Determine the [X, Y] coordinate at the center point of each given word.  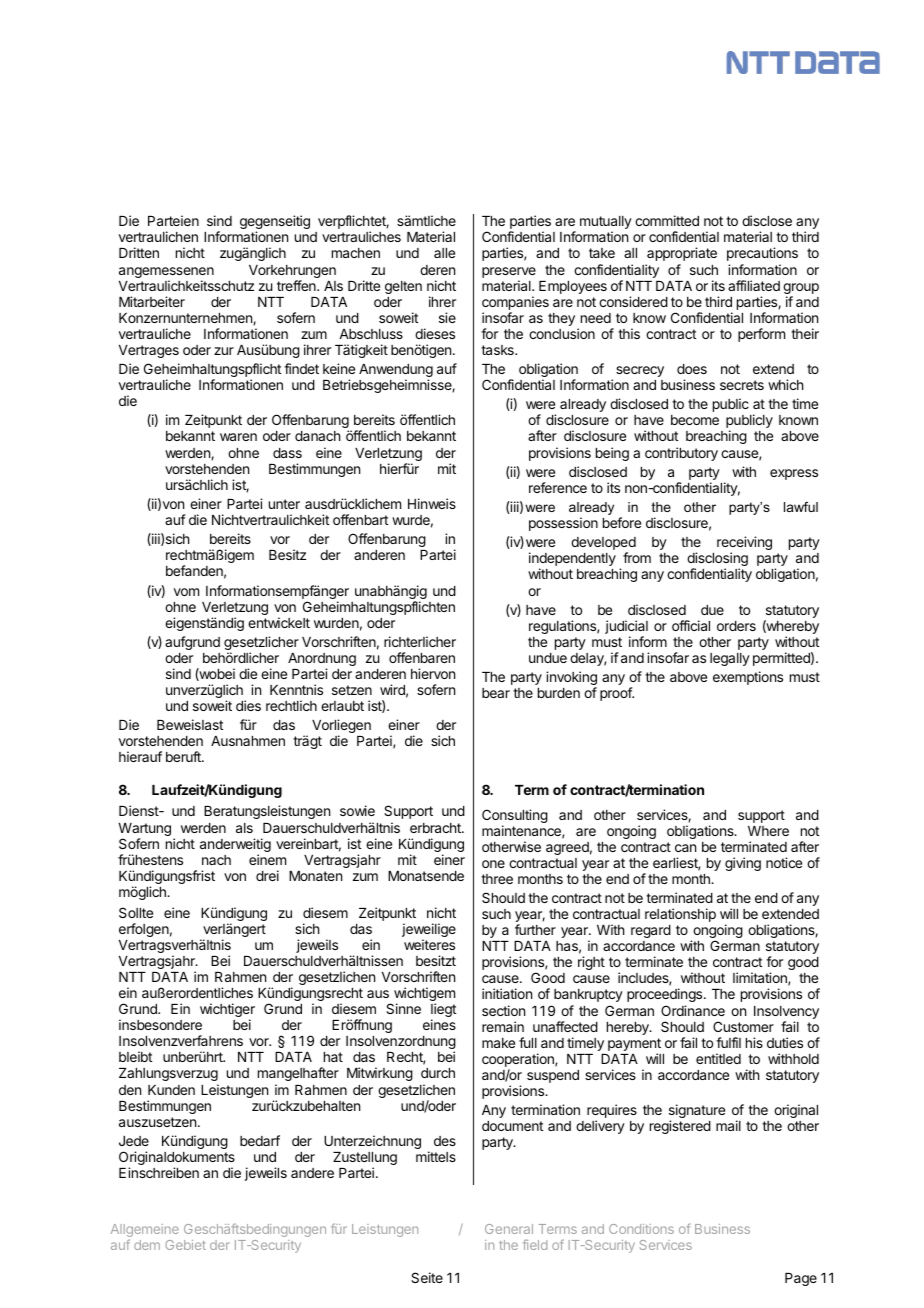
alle [444, 253]
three [497, 879]
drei [267, 875]
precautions [762, 254]
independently [572, 560]
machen [356, 253]
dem [147, 1245]
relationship [680, 915]
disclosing [717, 560]
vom [186, 592]
